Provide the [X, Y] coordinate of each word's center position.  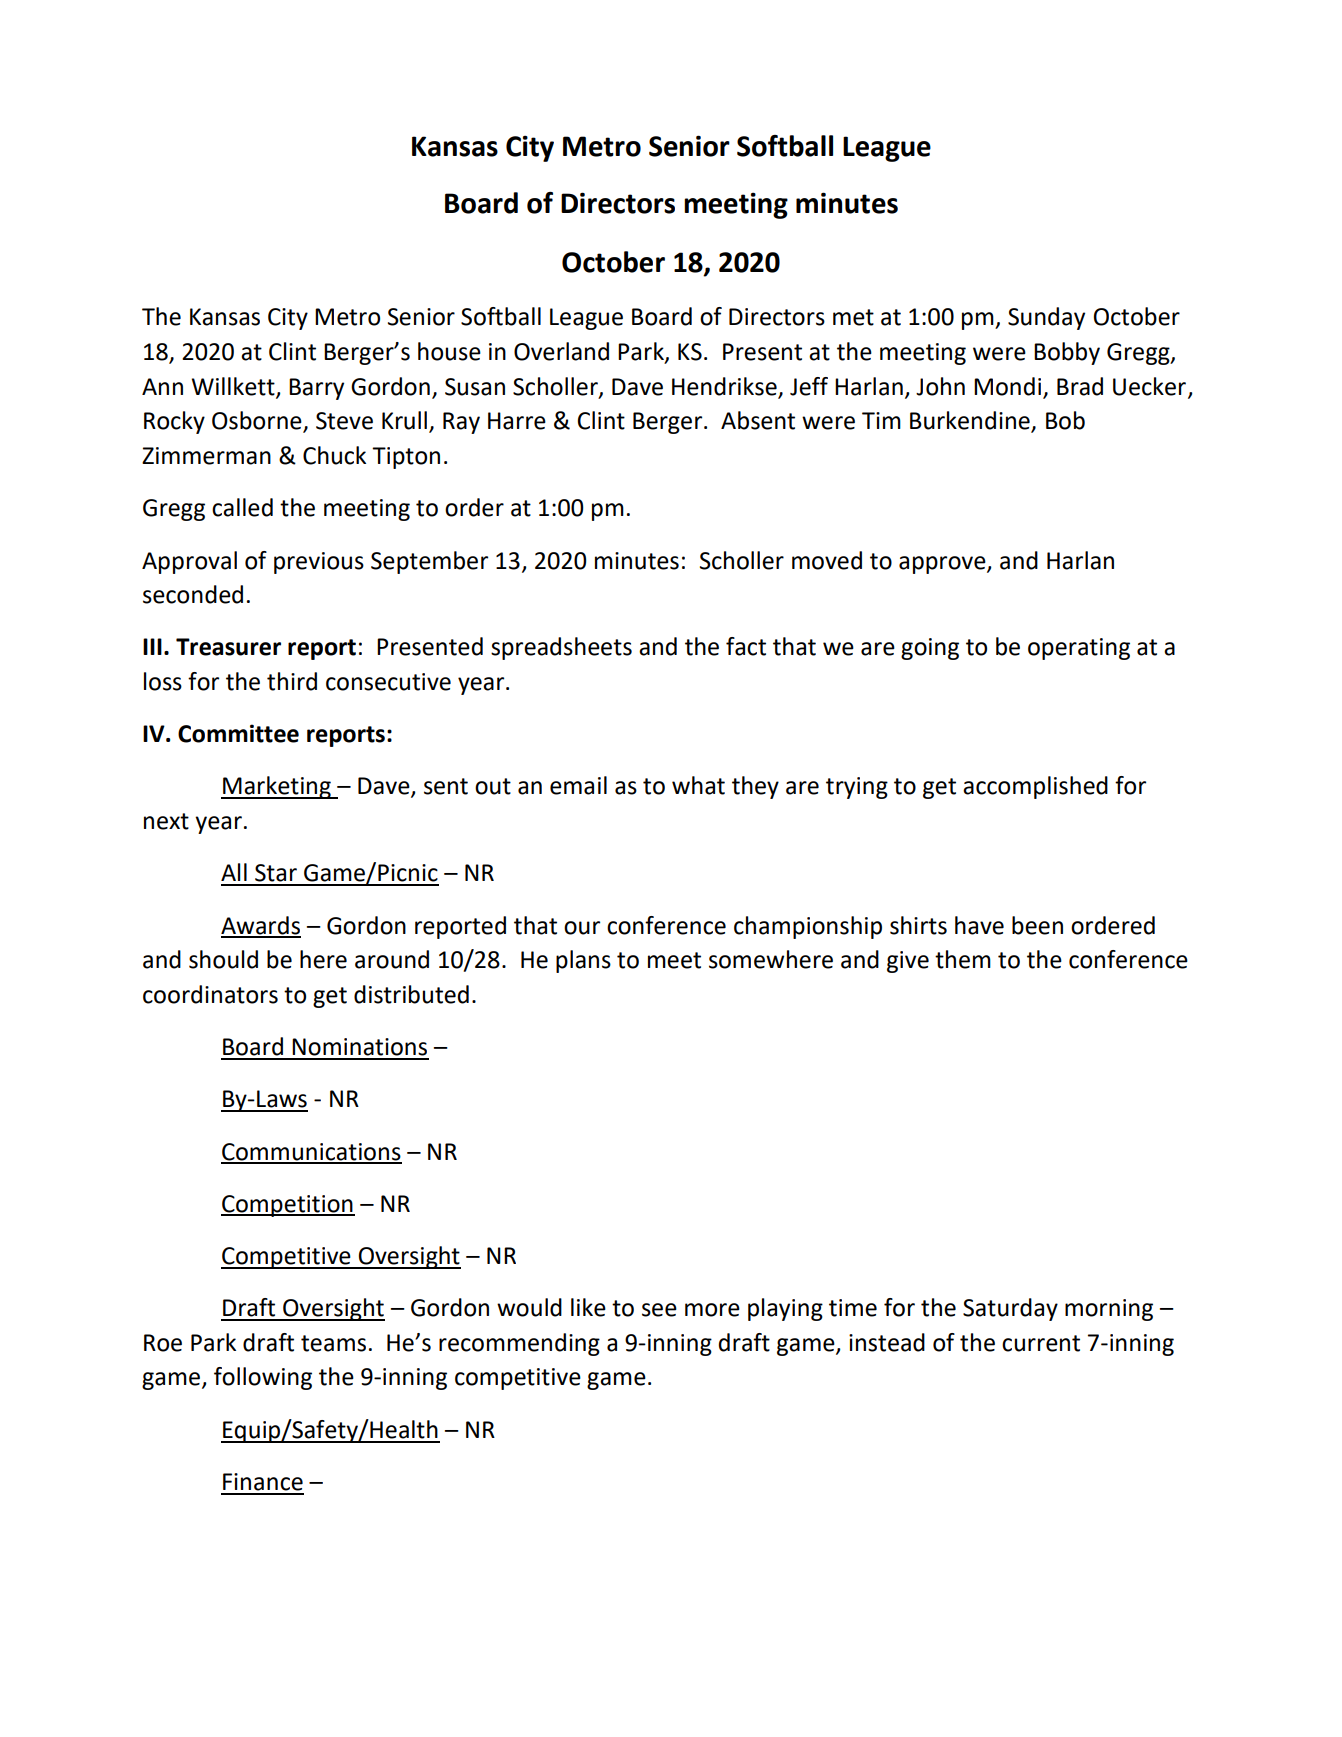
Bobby [1067, 353]
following [263, 1378]
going [930, 649]
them [963, 959]
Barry [316, 389]
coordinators [210, 994]
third [292, 681]
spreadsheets [561, 648]
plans [583, 961]
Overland [561, 351]
